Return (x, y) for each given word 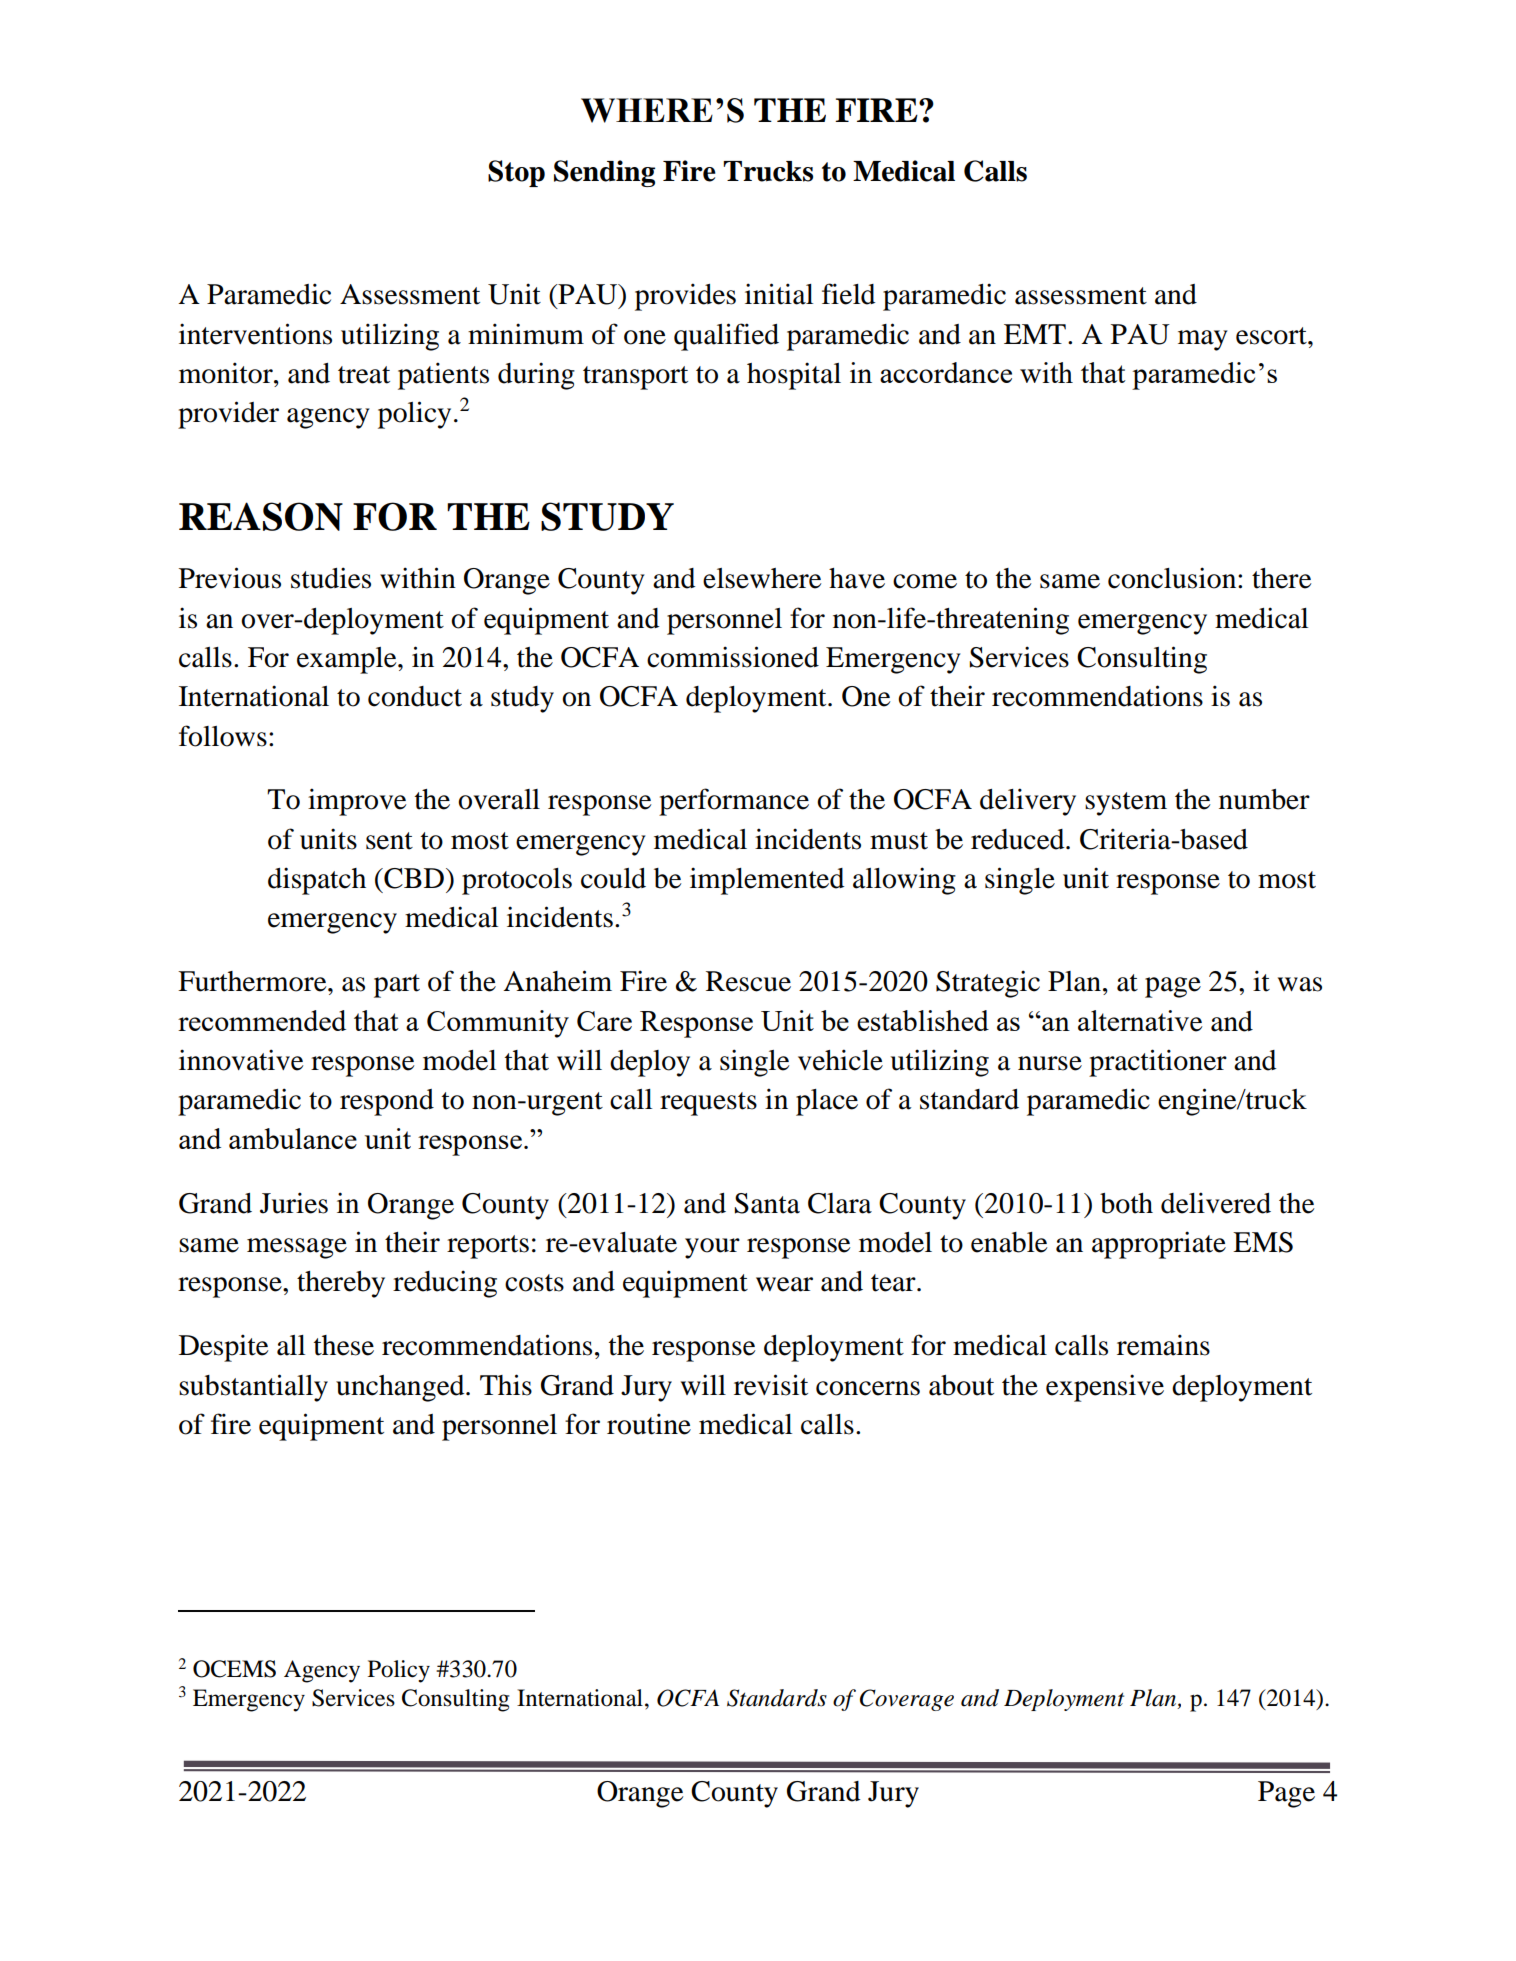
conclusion (1173, 578)
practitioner (1158, 1063)
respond (387, 1102)
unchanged (401, 1388)
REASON (261, 516)
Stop (516, 173)
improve (357, 802)
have (857, 578)
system (1126, 804)
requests (708, 1104)
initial (779, 294)
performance (734, 802)
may (1203, 340)
